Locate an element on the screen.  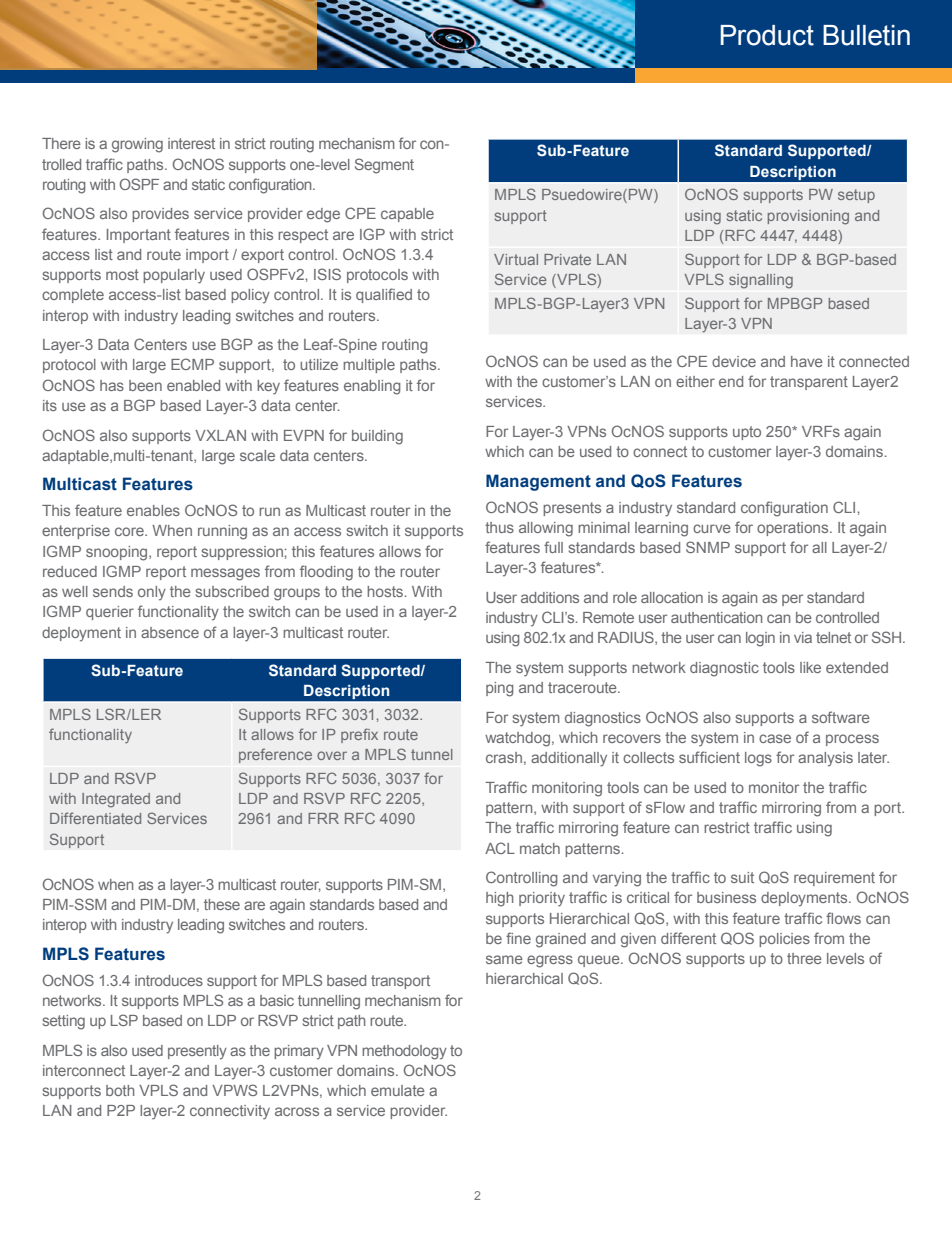
popularly is located at coordinates (174, 276).
